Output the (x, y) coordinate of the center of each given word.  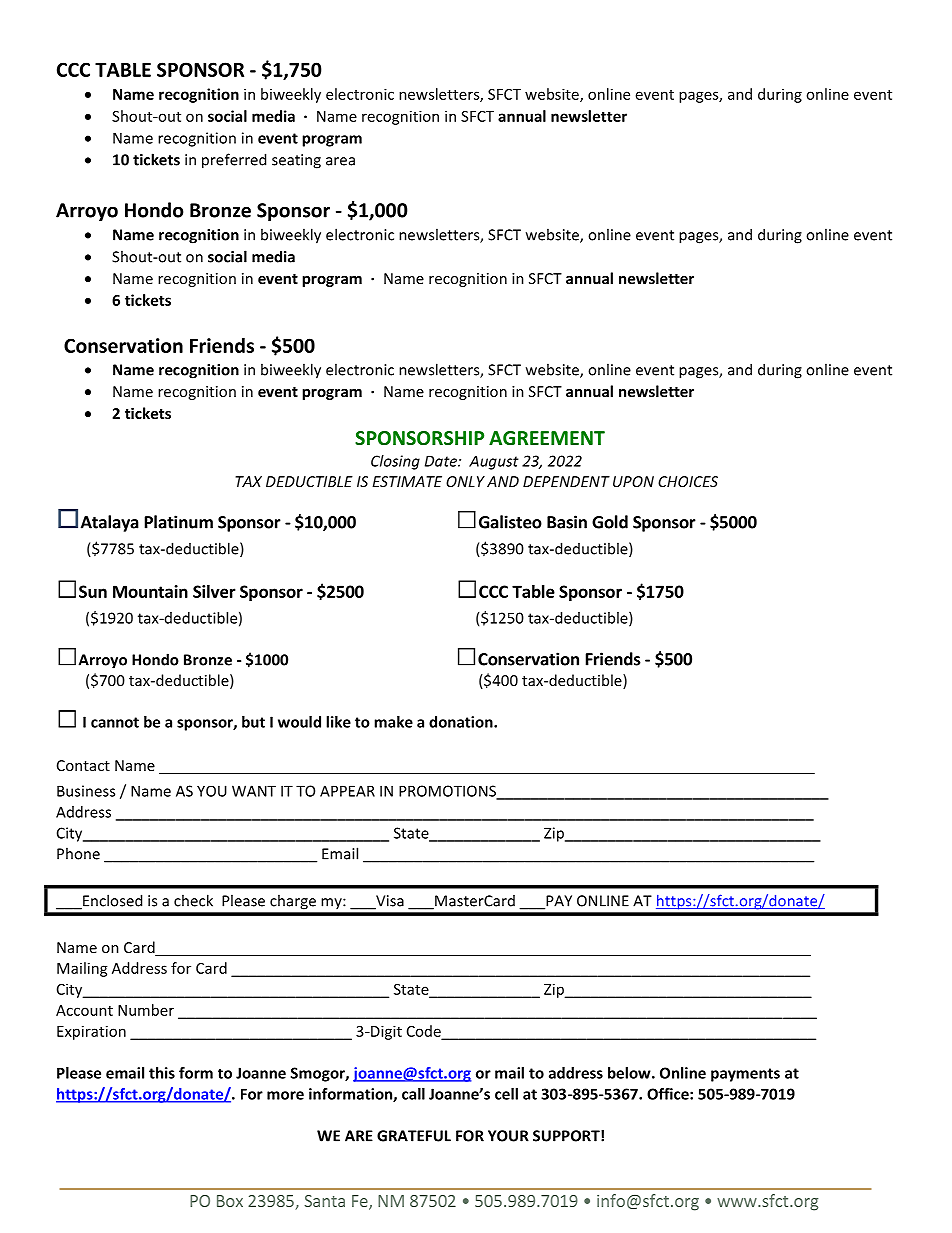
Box (230, 1201)
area (340, 161)
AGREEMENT (547, 438)
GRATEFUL (414, 1136)
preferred (234, 161)
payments (745, 1075)
